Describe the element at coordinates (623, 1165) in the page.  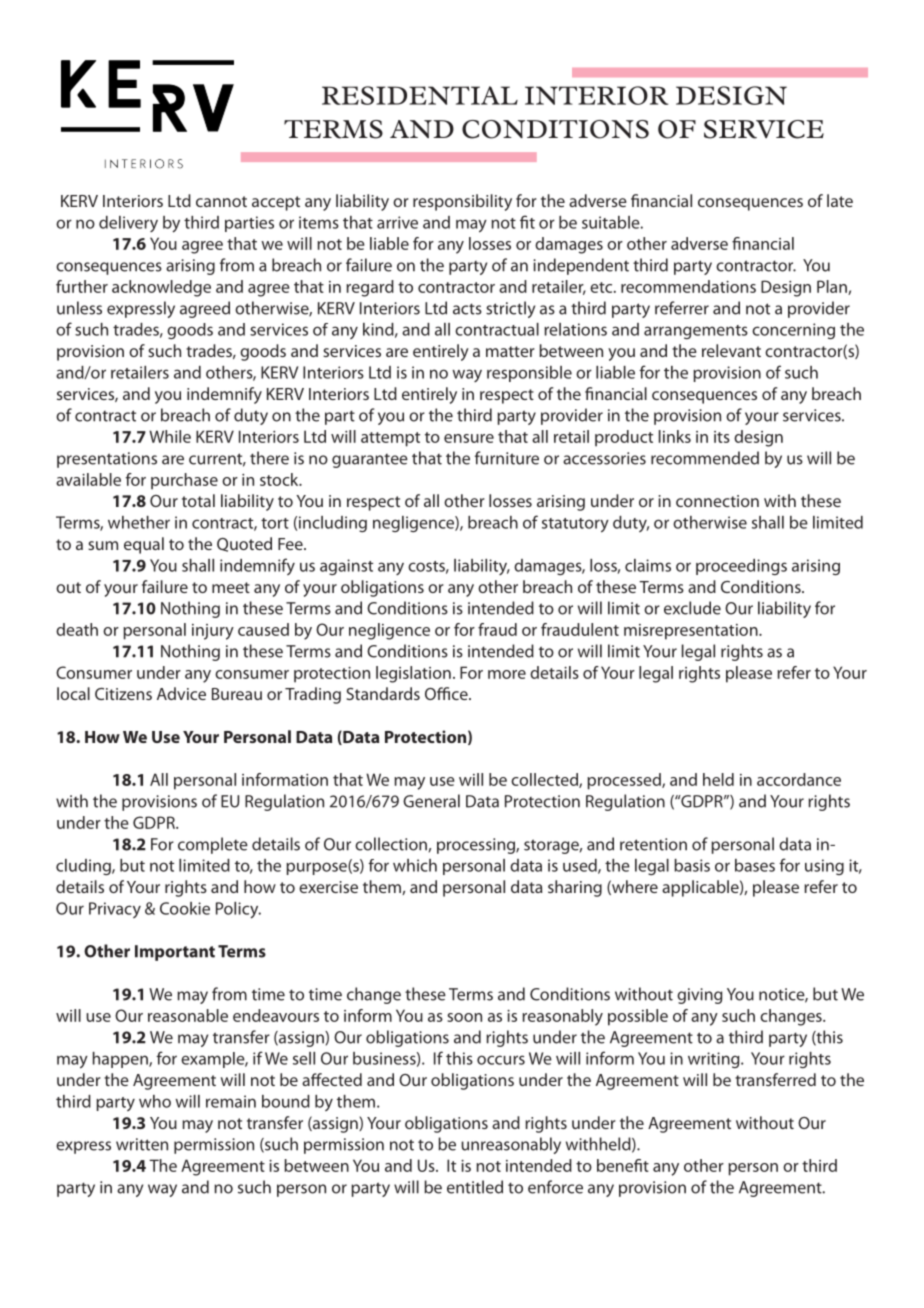
I see `benefit` at that location.
